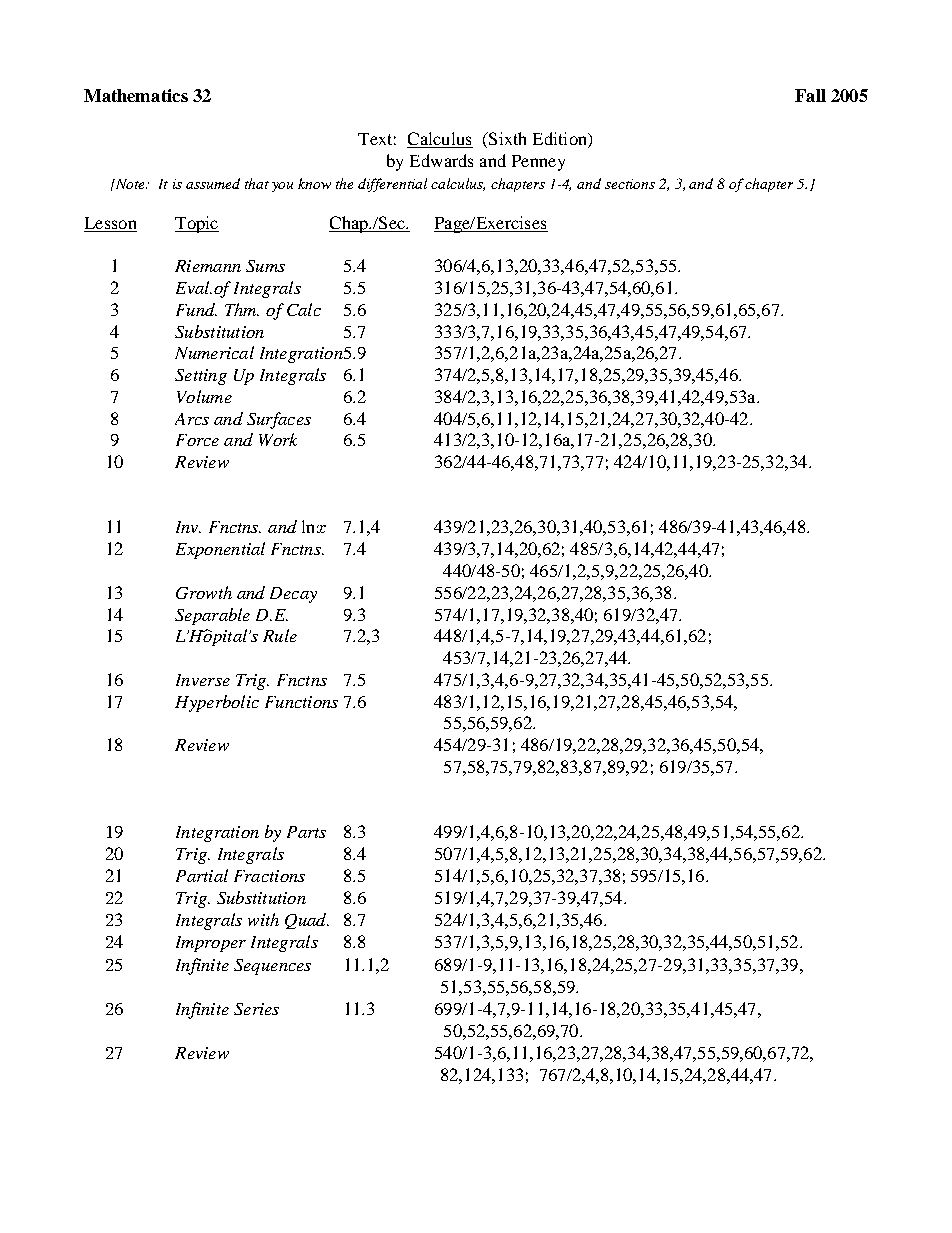  I want to click on Fall, so click(810, 95).
